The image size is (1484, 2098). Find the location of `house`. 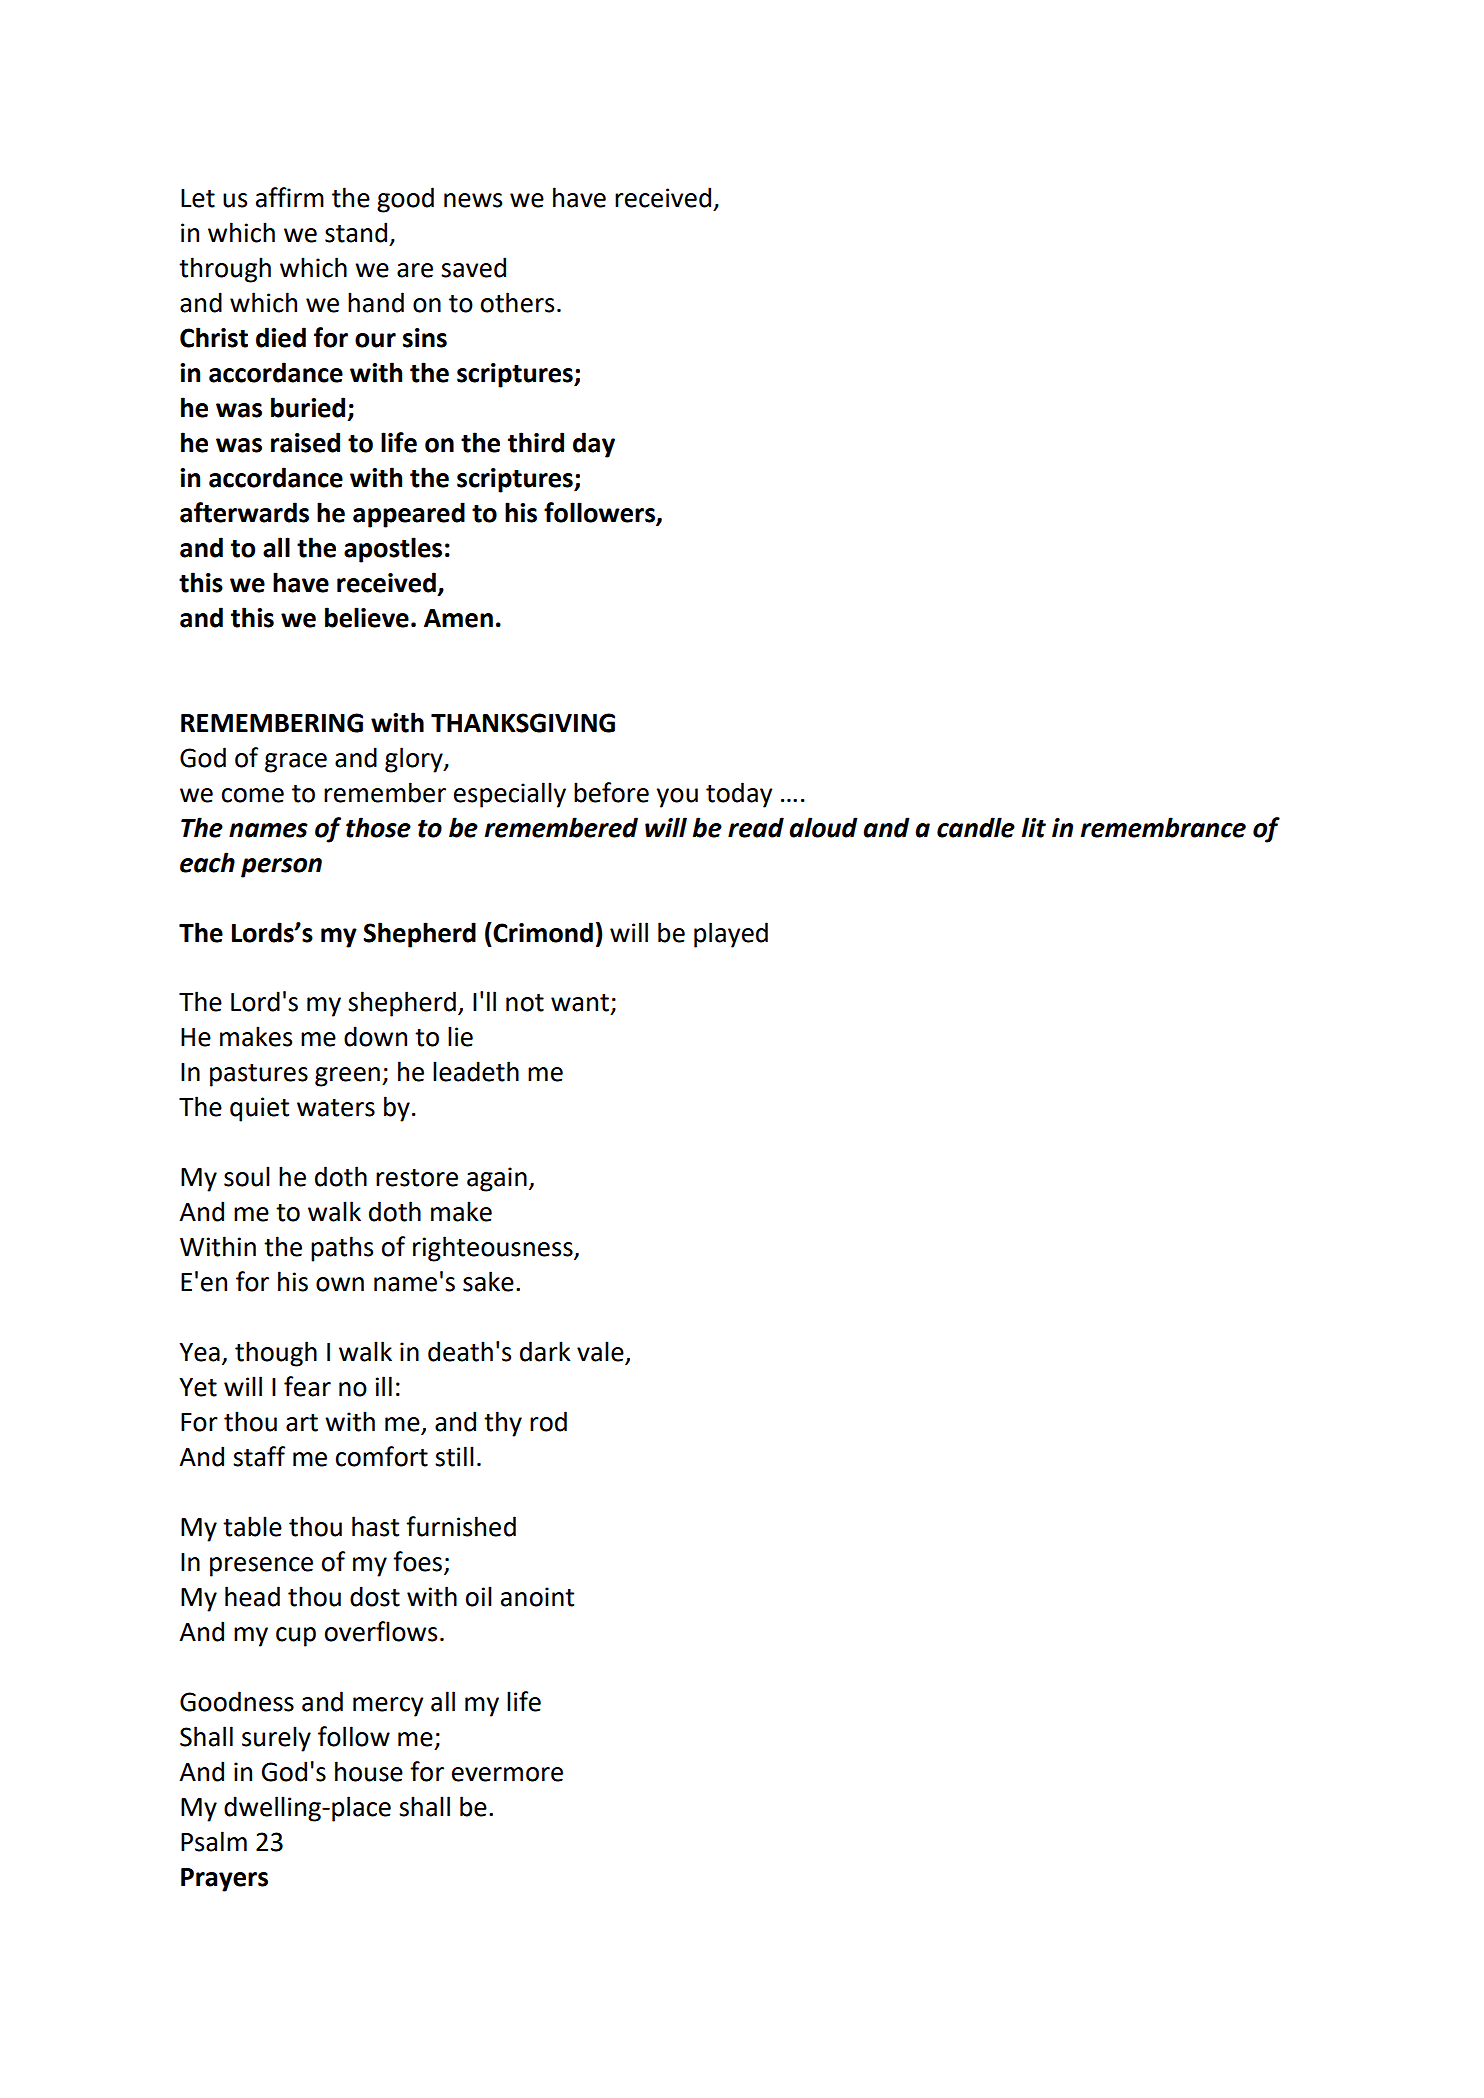

house is located at coordinates (369, 1771).
